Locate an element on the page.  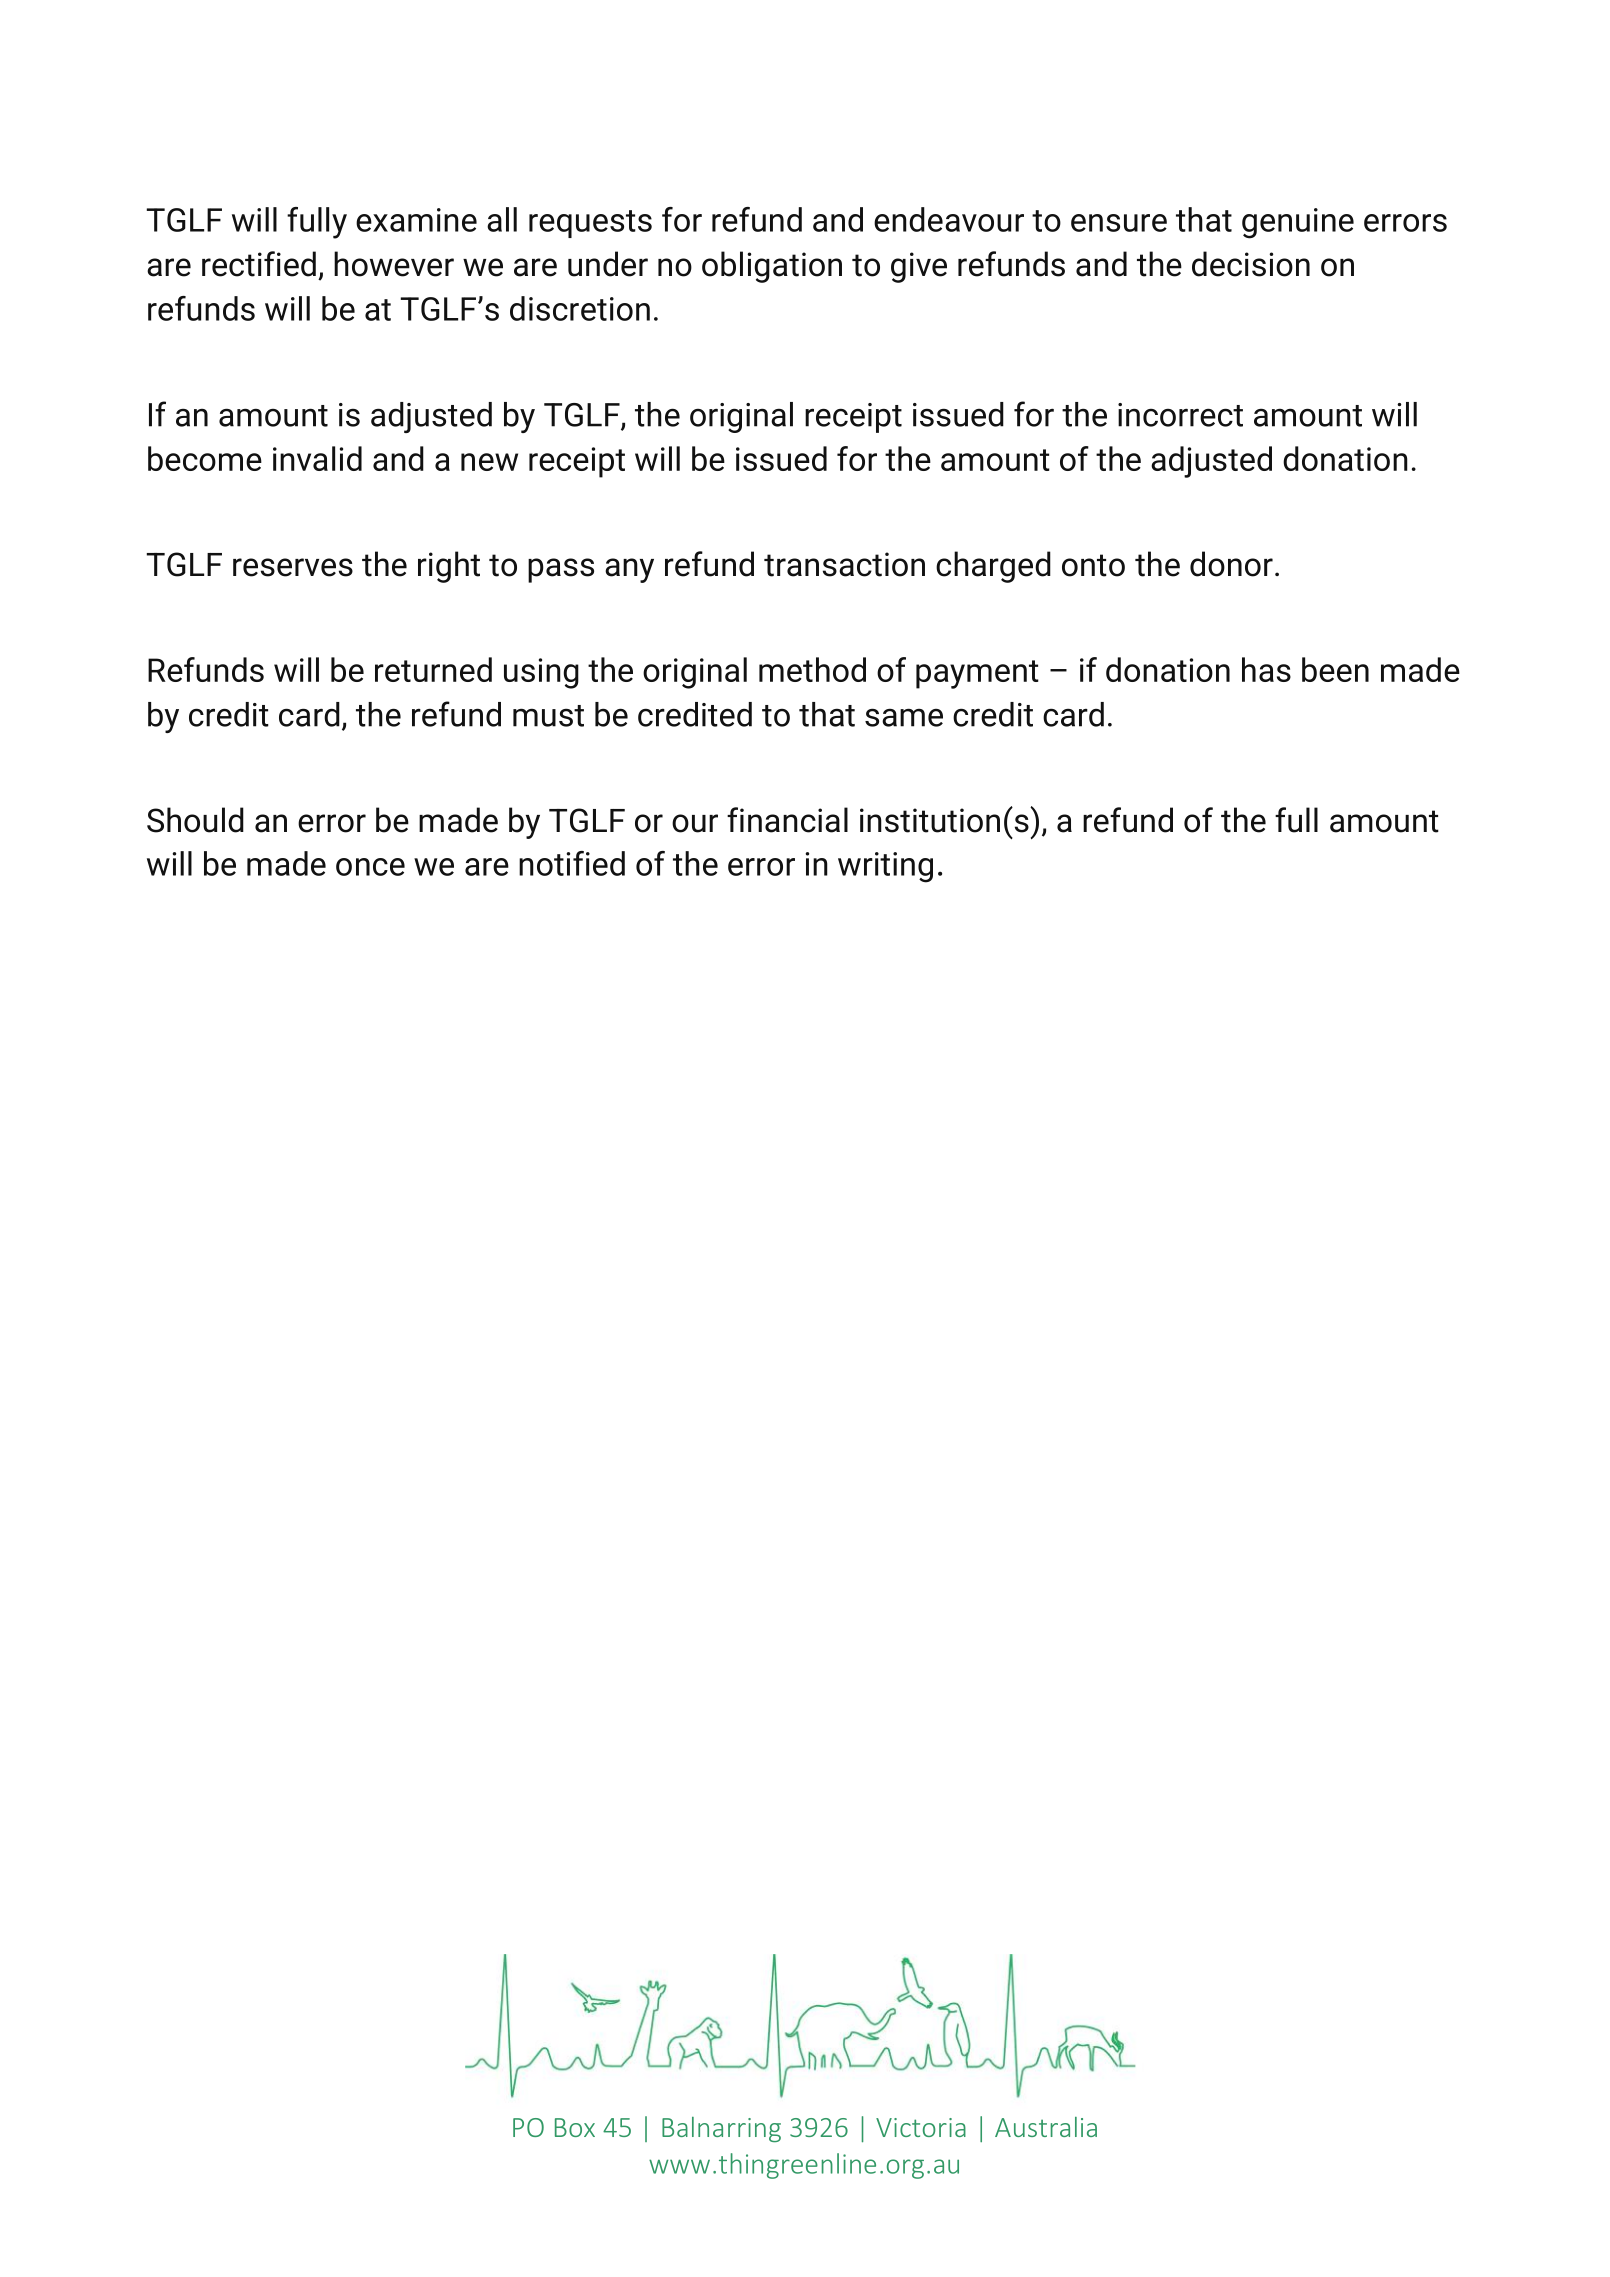
once is located at coordinates (370, 867).
